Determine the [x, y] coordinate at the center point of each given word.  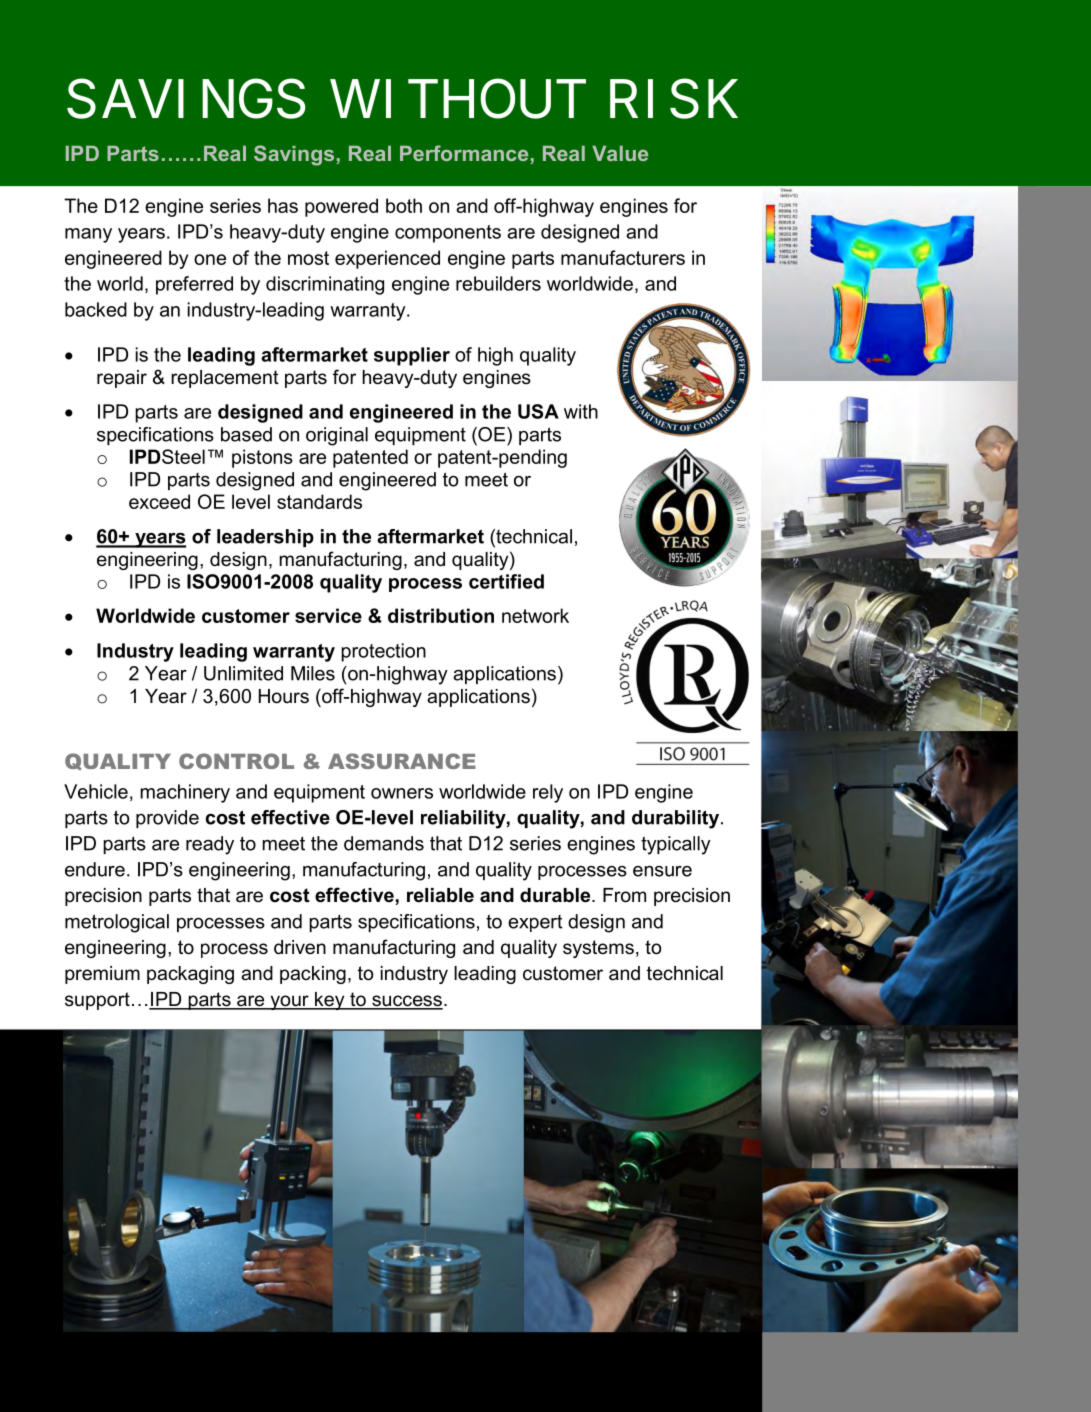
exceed [159, 501]
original [337, 436]
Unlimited [243, 673]
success [406, 1002]
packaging [190, 975]
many [88, 235]
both [404, 205]
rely [548, 793]
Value [620, 153]
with [581, 411]
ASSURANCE [402, 761]
